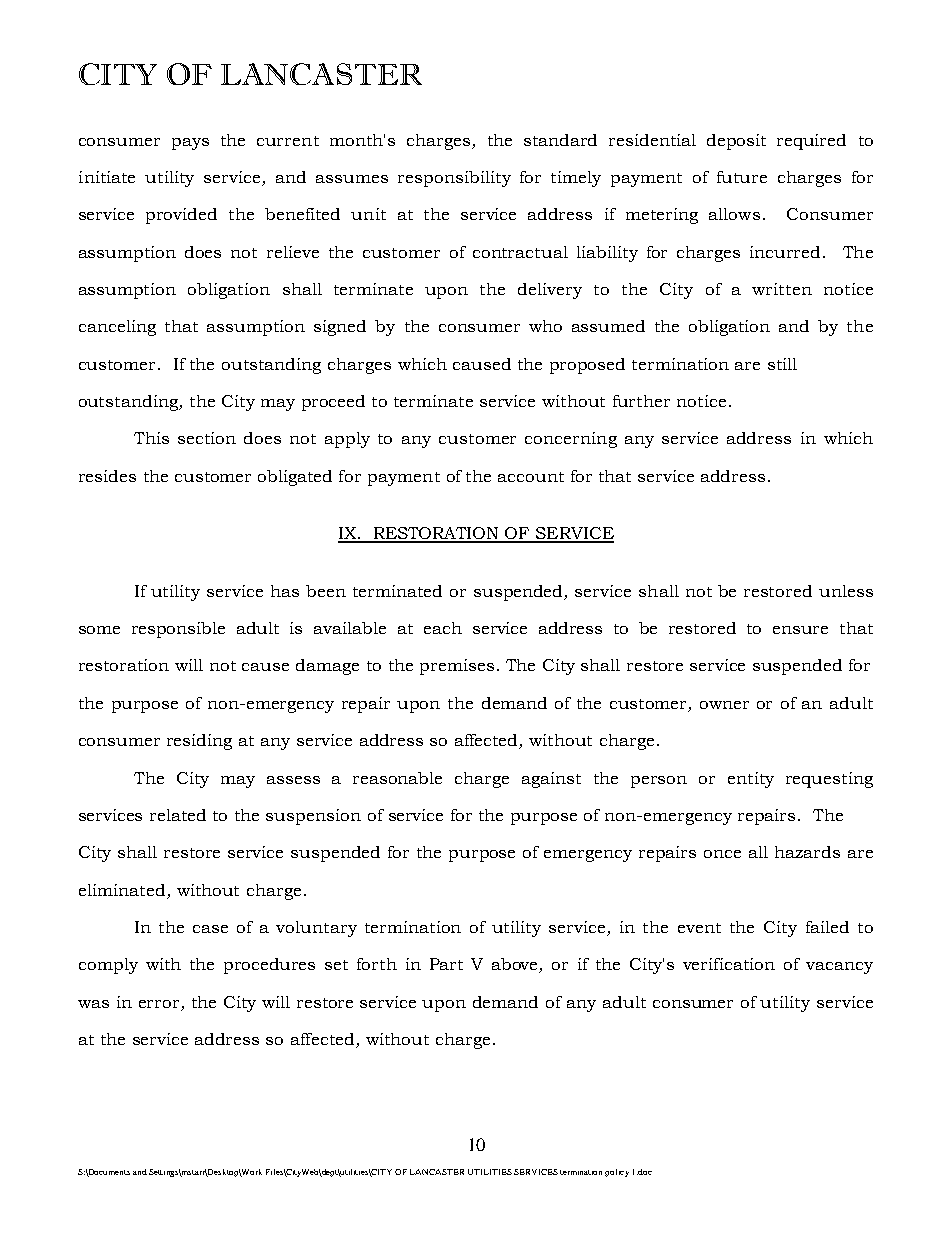 This screenshot has width=952, height=1233. I want to click on pays, so click(190, 144).
